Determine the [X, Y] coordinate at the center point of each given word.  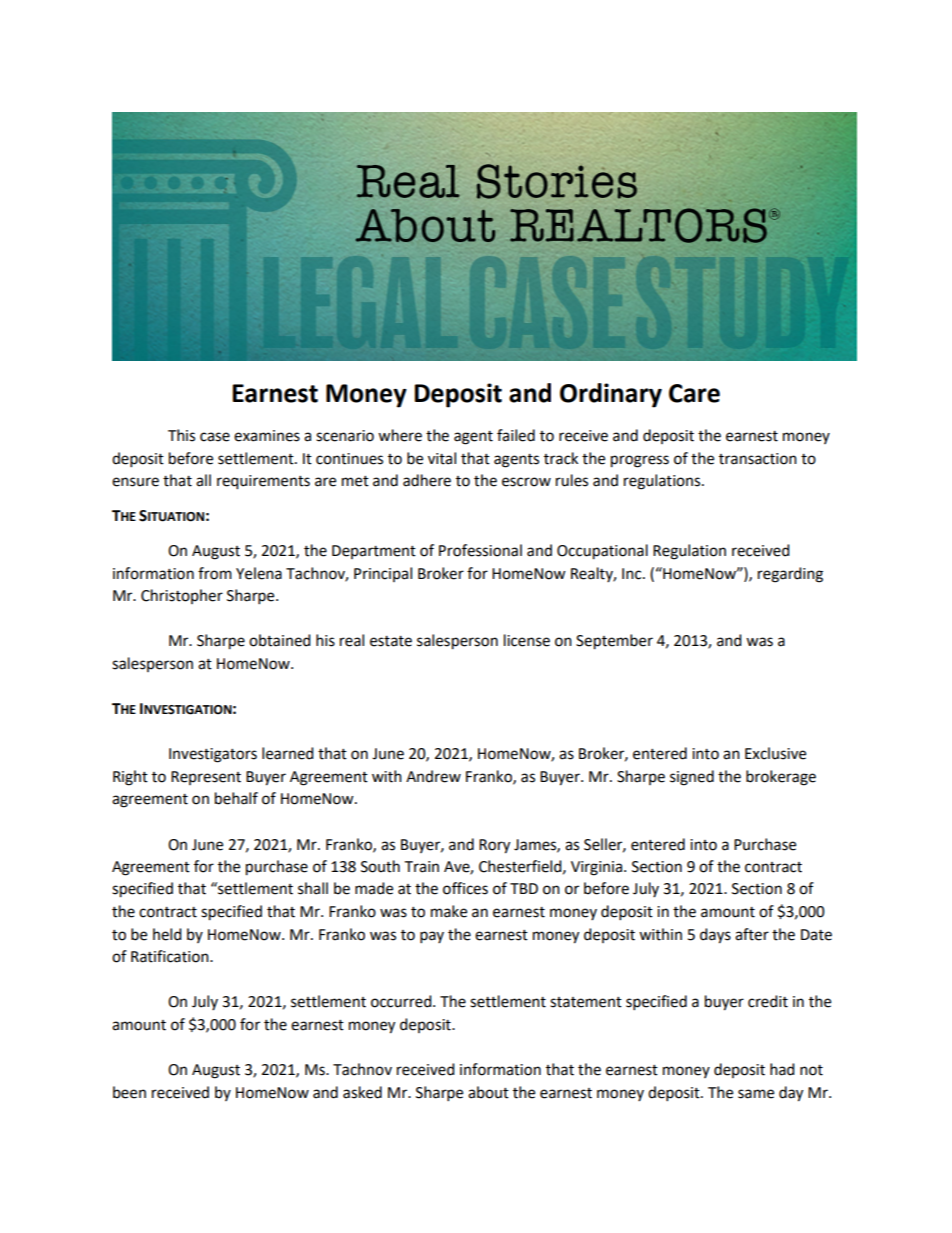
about [488, 1092]
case [215, 437]
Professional [480, 550]
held [167, 934]
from [215, 573]
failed [516, 435]
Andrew [433, 776]
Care [694, 393]
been [129, 1092]
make [449, 911]
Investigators [213, 755]
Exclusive [775, 753]
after [752, 934]
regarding [790, 575]
